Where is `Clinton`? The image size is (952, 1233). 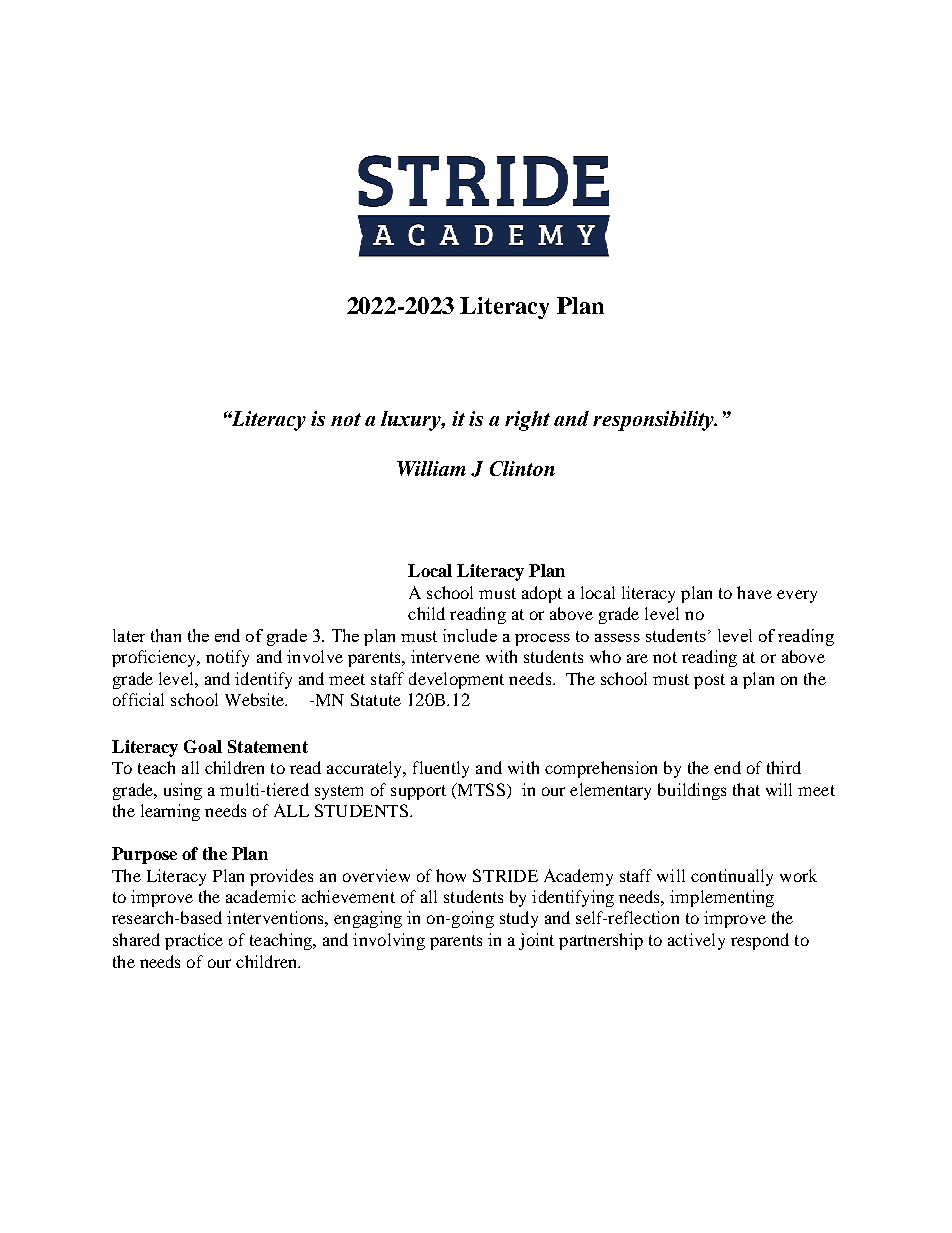 Clinton is located at coordinates (522, 468).
